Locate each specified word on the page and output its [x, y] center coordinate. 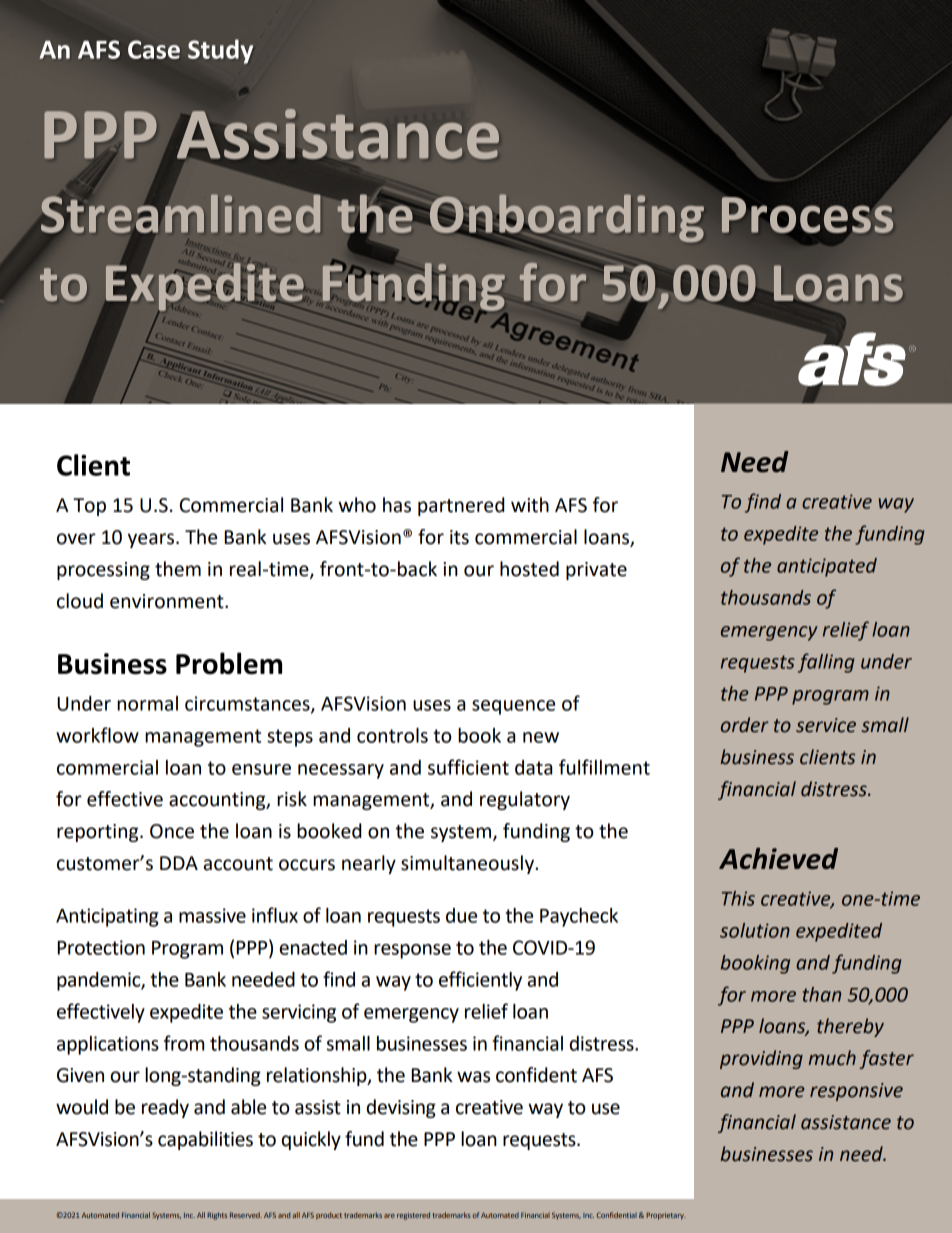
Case [154, 49]
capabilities [205, 1140]
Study [220, 51]
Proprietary [666, 1216]
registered [413, 1216]
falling [826, 663]
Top [89, 507]
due [461, 915]
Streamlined [179, 214]
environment [168, 601]
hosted [529, 569]
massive [212, 915]
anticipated [827, 567]
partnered [461, 506]
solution [755, 930]
